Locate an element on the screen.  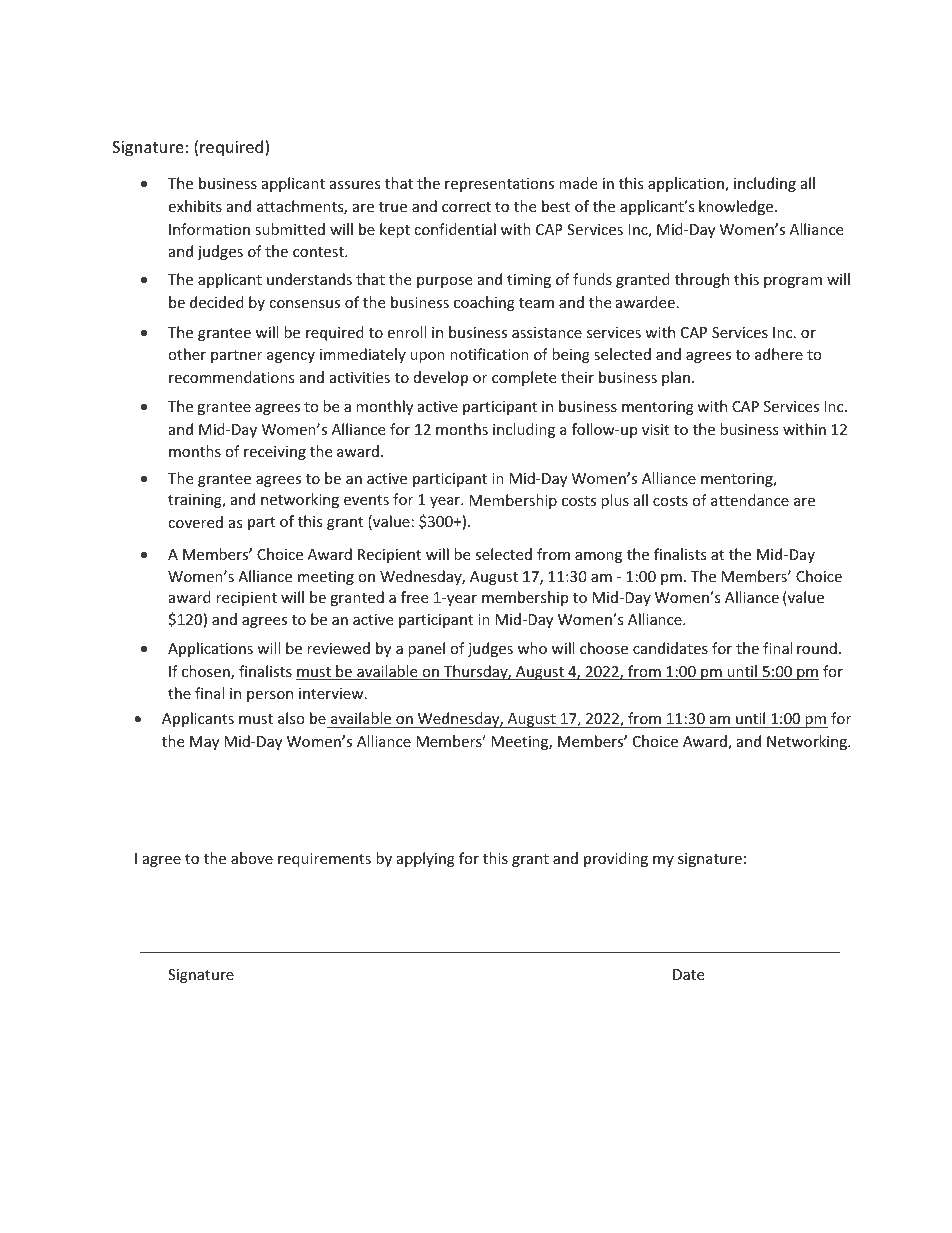
correct is located at coordinates (466, 207).
